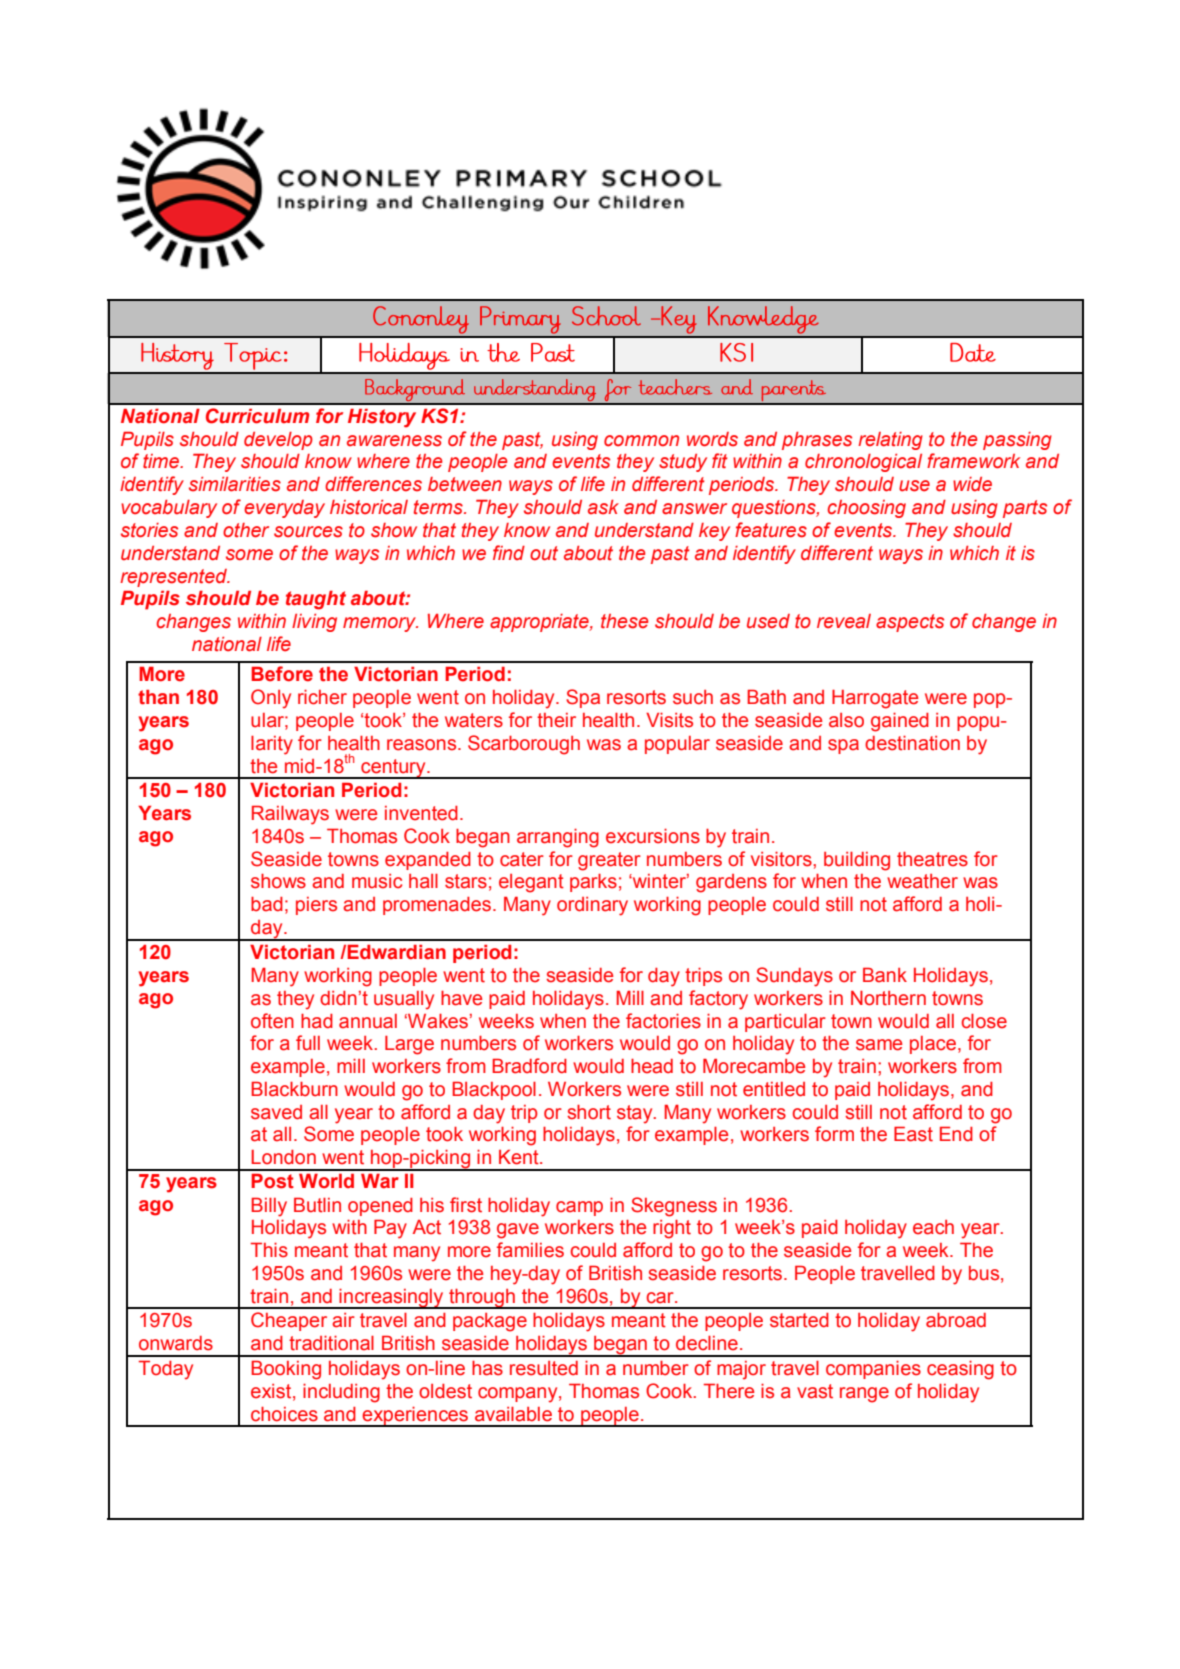  Describe the element at coordinates (641, 441) in the image. I see `common` at that location.
